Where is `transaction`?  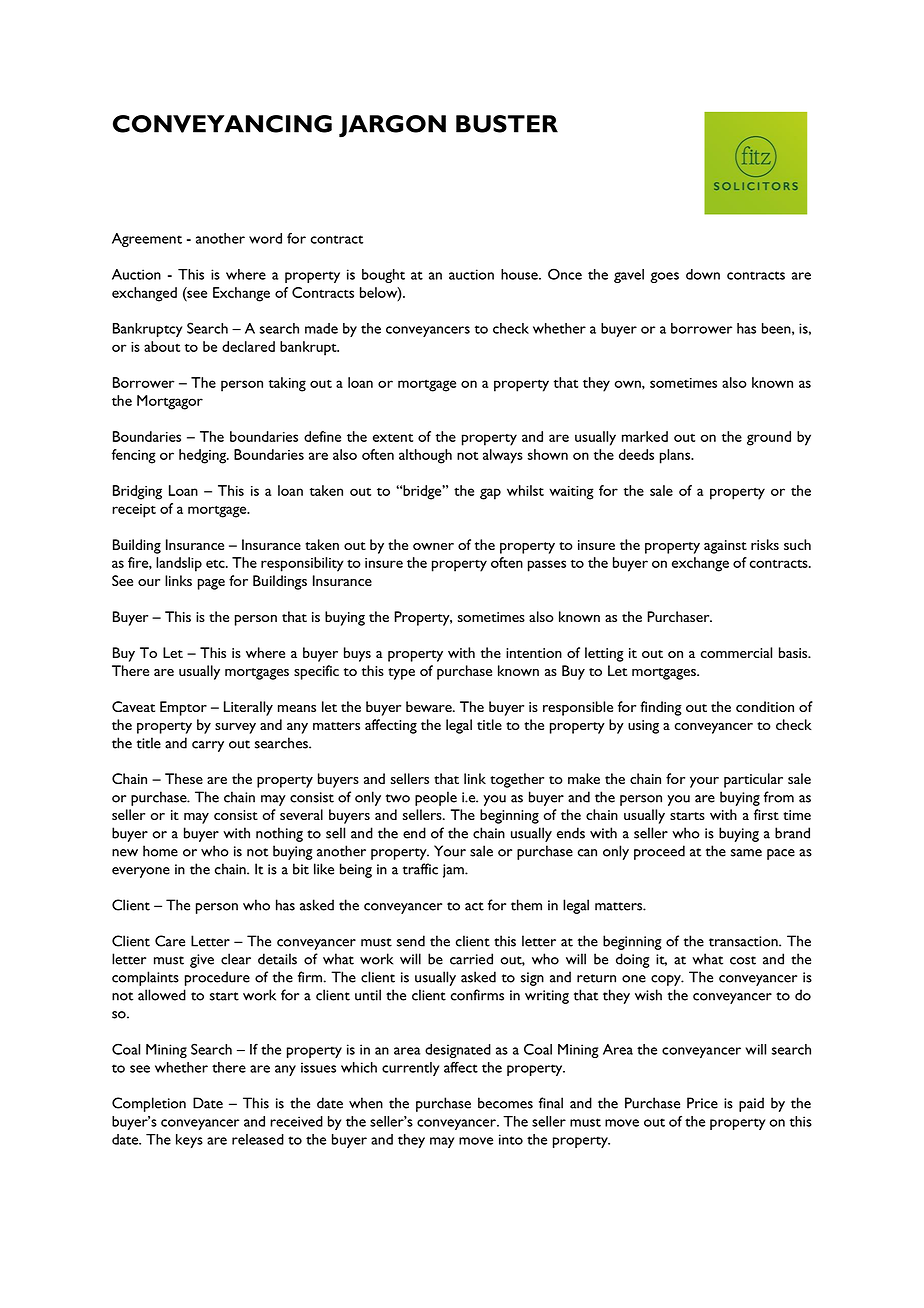 transaction is located at coordinates (744, 941).
